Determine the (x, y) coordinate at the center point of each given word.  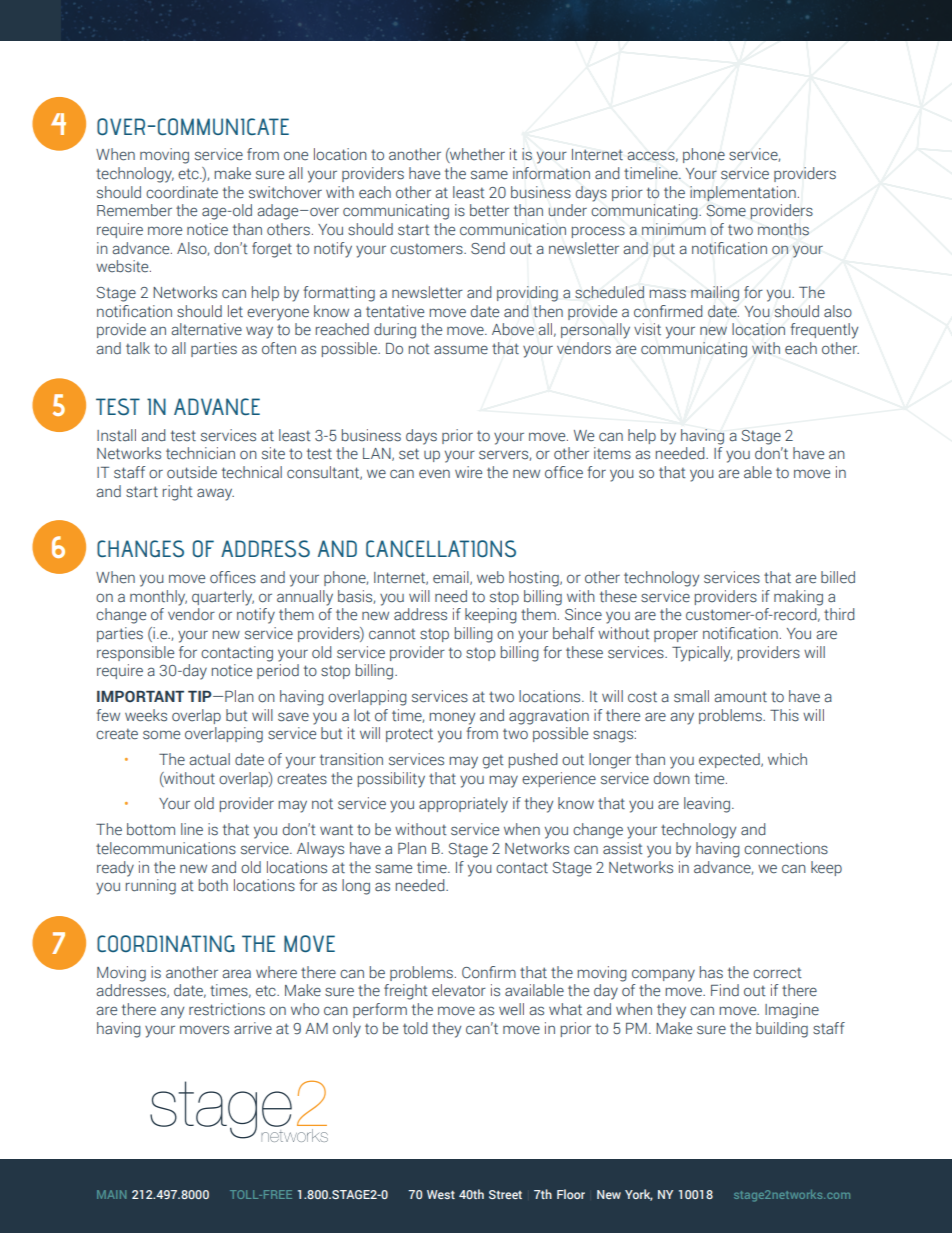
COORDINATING (165, 943)
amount (741, 697)
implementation (743, 193)
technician (200, 453)
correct (777, 973)
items (612, 453)
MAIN (111, 1194)
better (489, 210)
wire (468, 472)
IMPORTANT (140, 696)
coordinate (182, 192)
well (511, 1009)
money (452, 718)
